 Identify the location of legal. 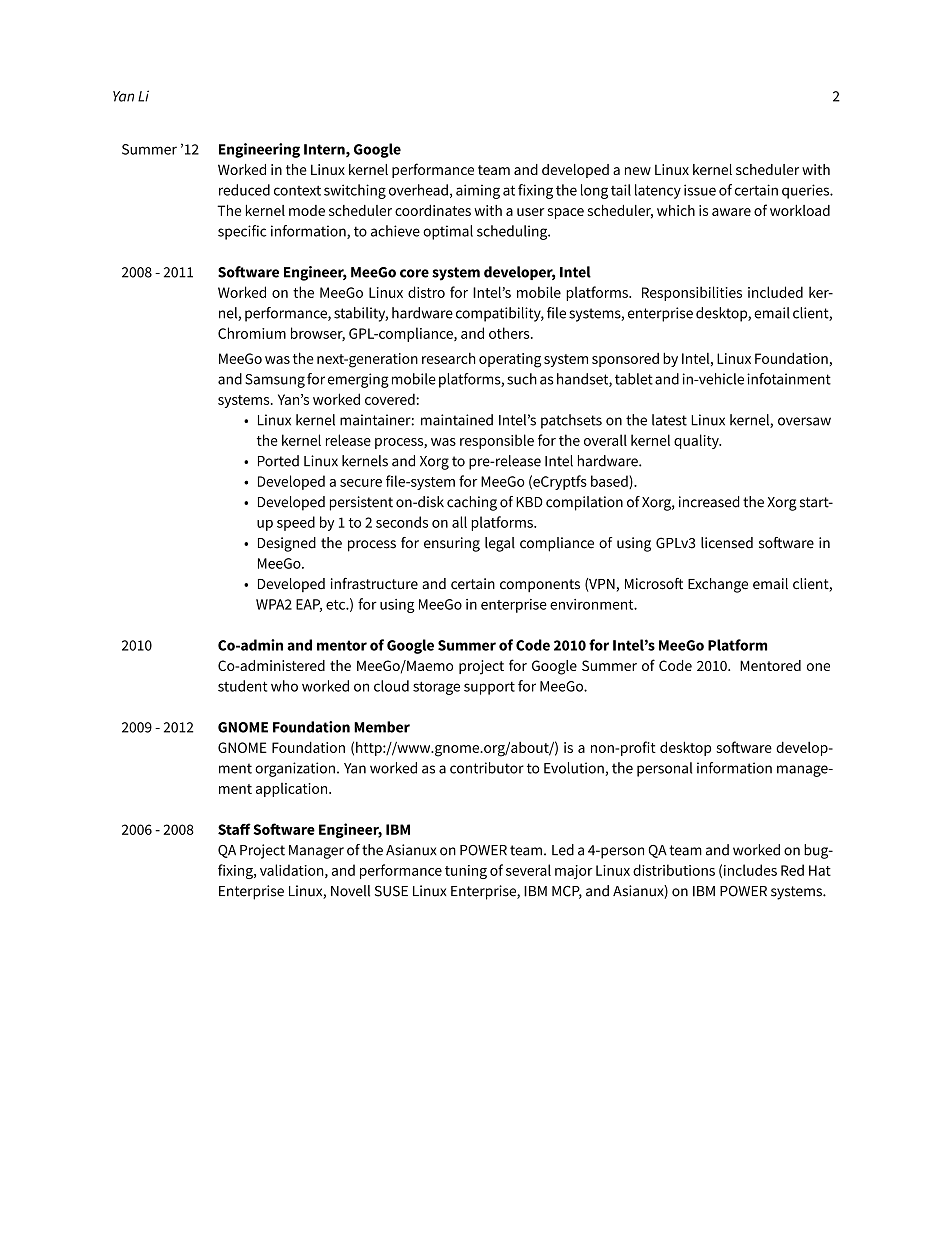
(500, 544).
